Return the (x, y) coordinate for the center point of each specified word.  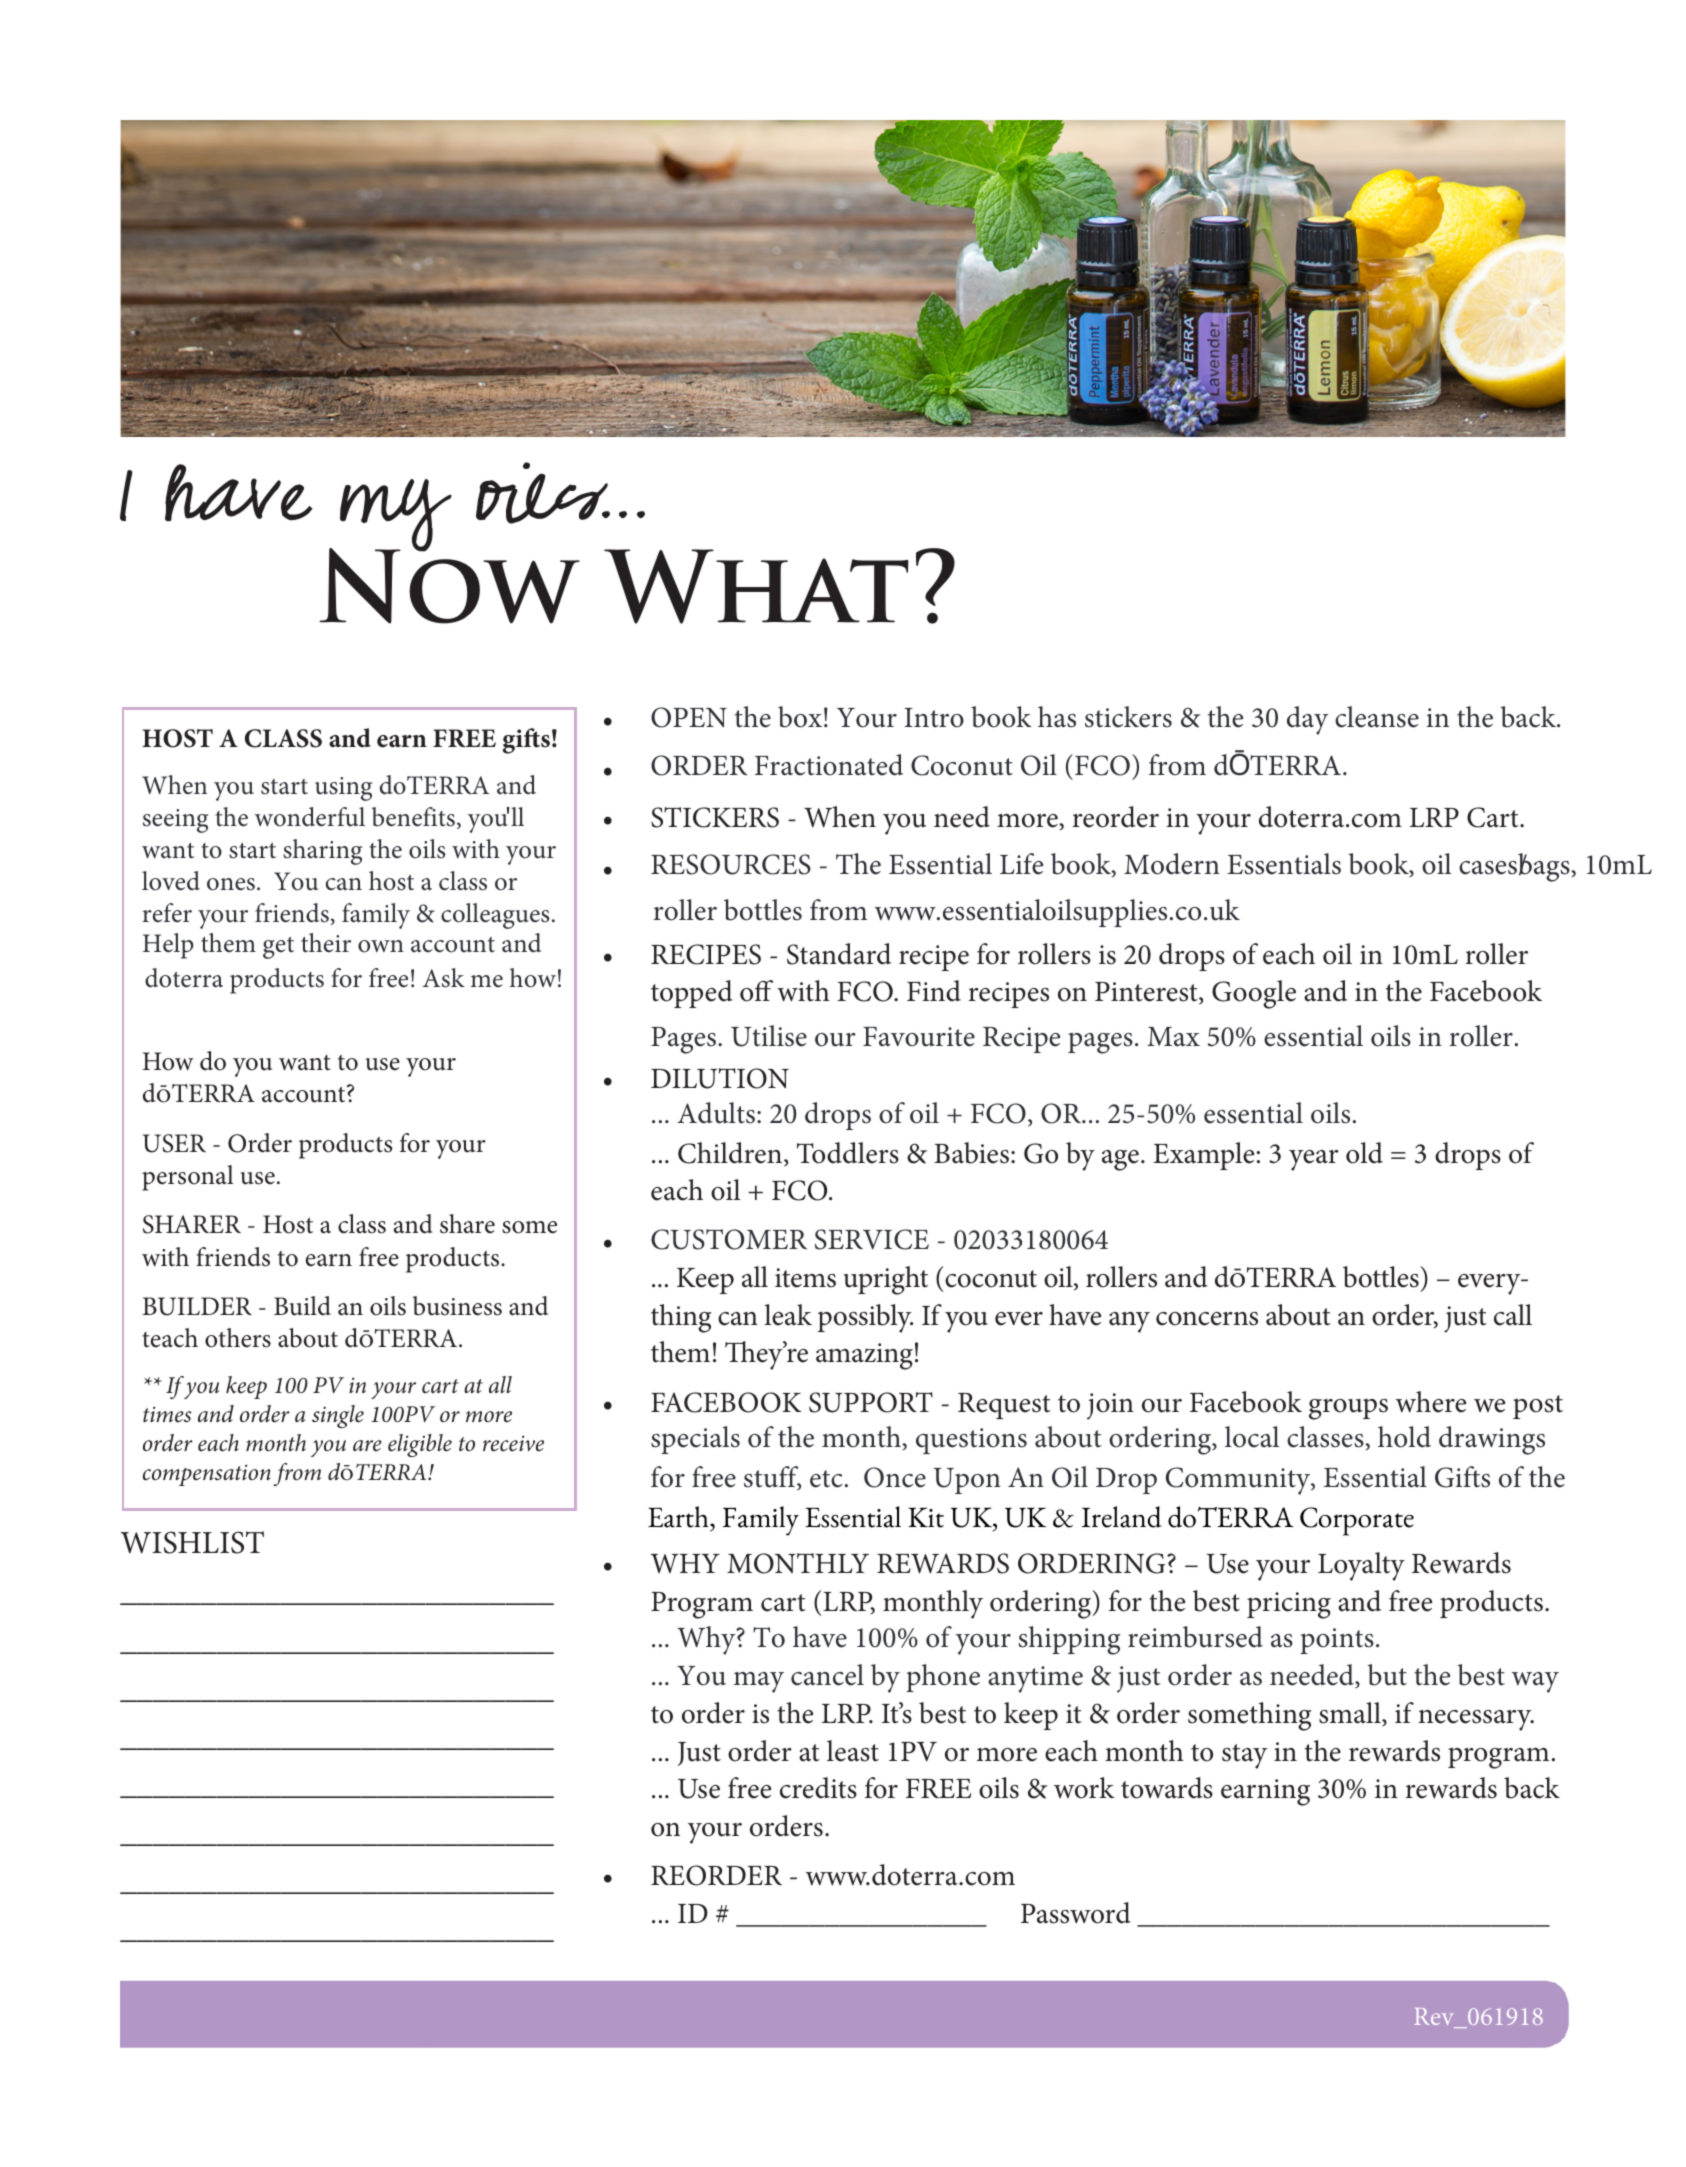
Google (1254, 994)
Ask (444, 978)
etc (826, 1479)
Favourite (919, 1037)
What (756, 586)
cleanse (1377, 717)
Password (1076, 1913)
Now (449, 585)
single (338, 1416)
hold (1404, 1437)
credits (818, 1788)
